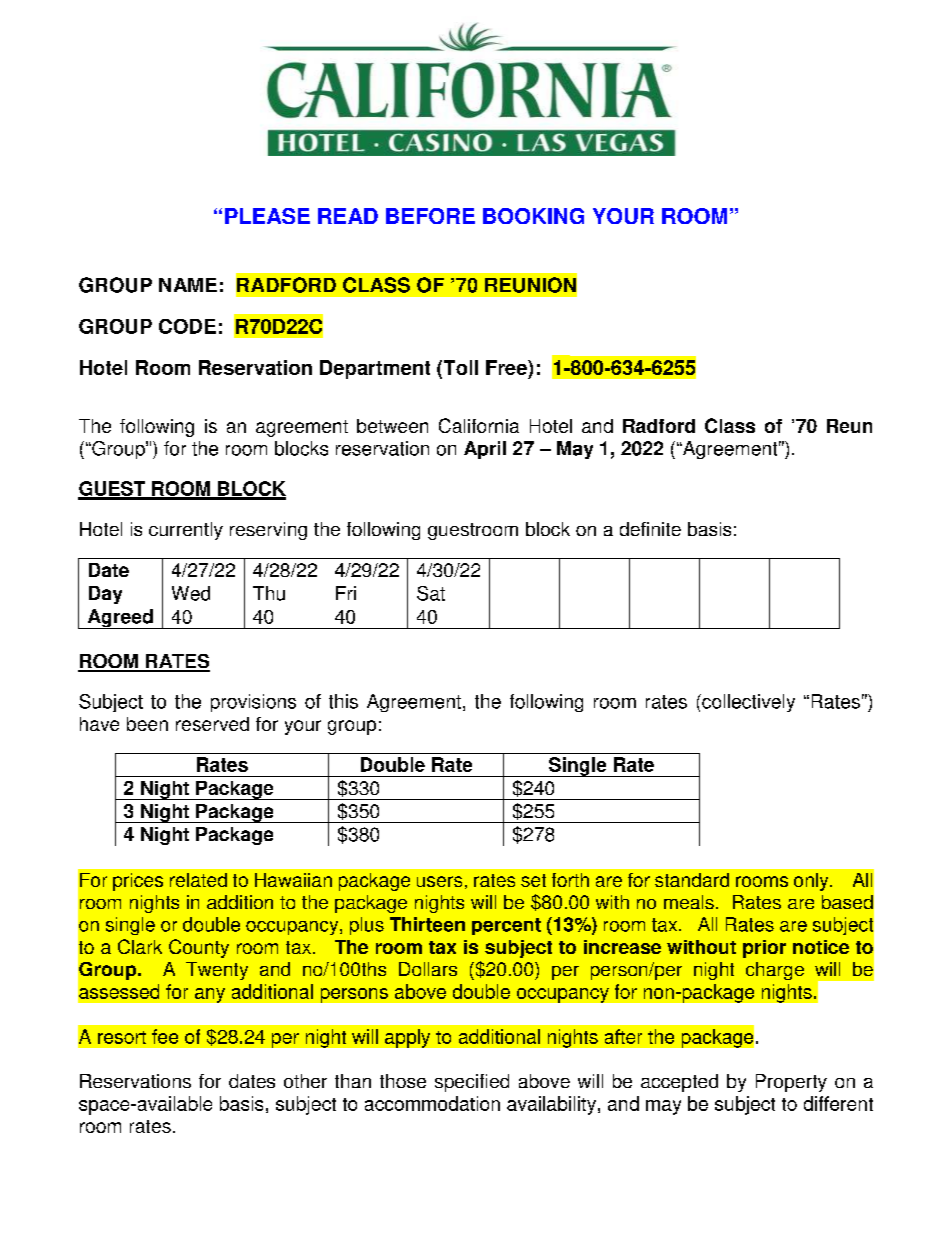 The width and height of the screenshot is (952, 1233). I want to click on Property, so click(791, 1083).
